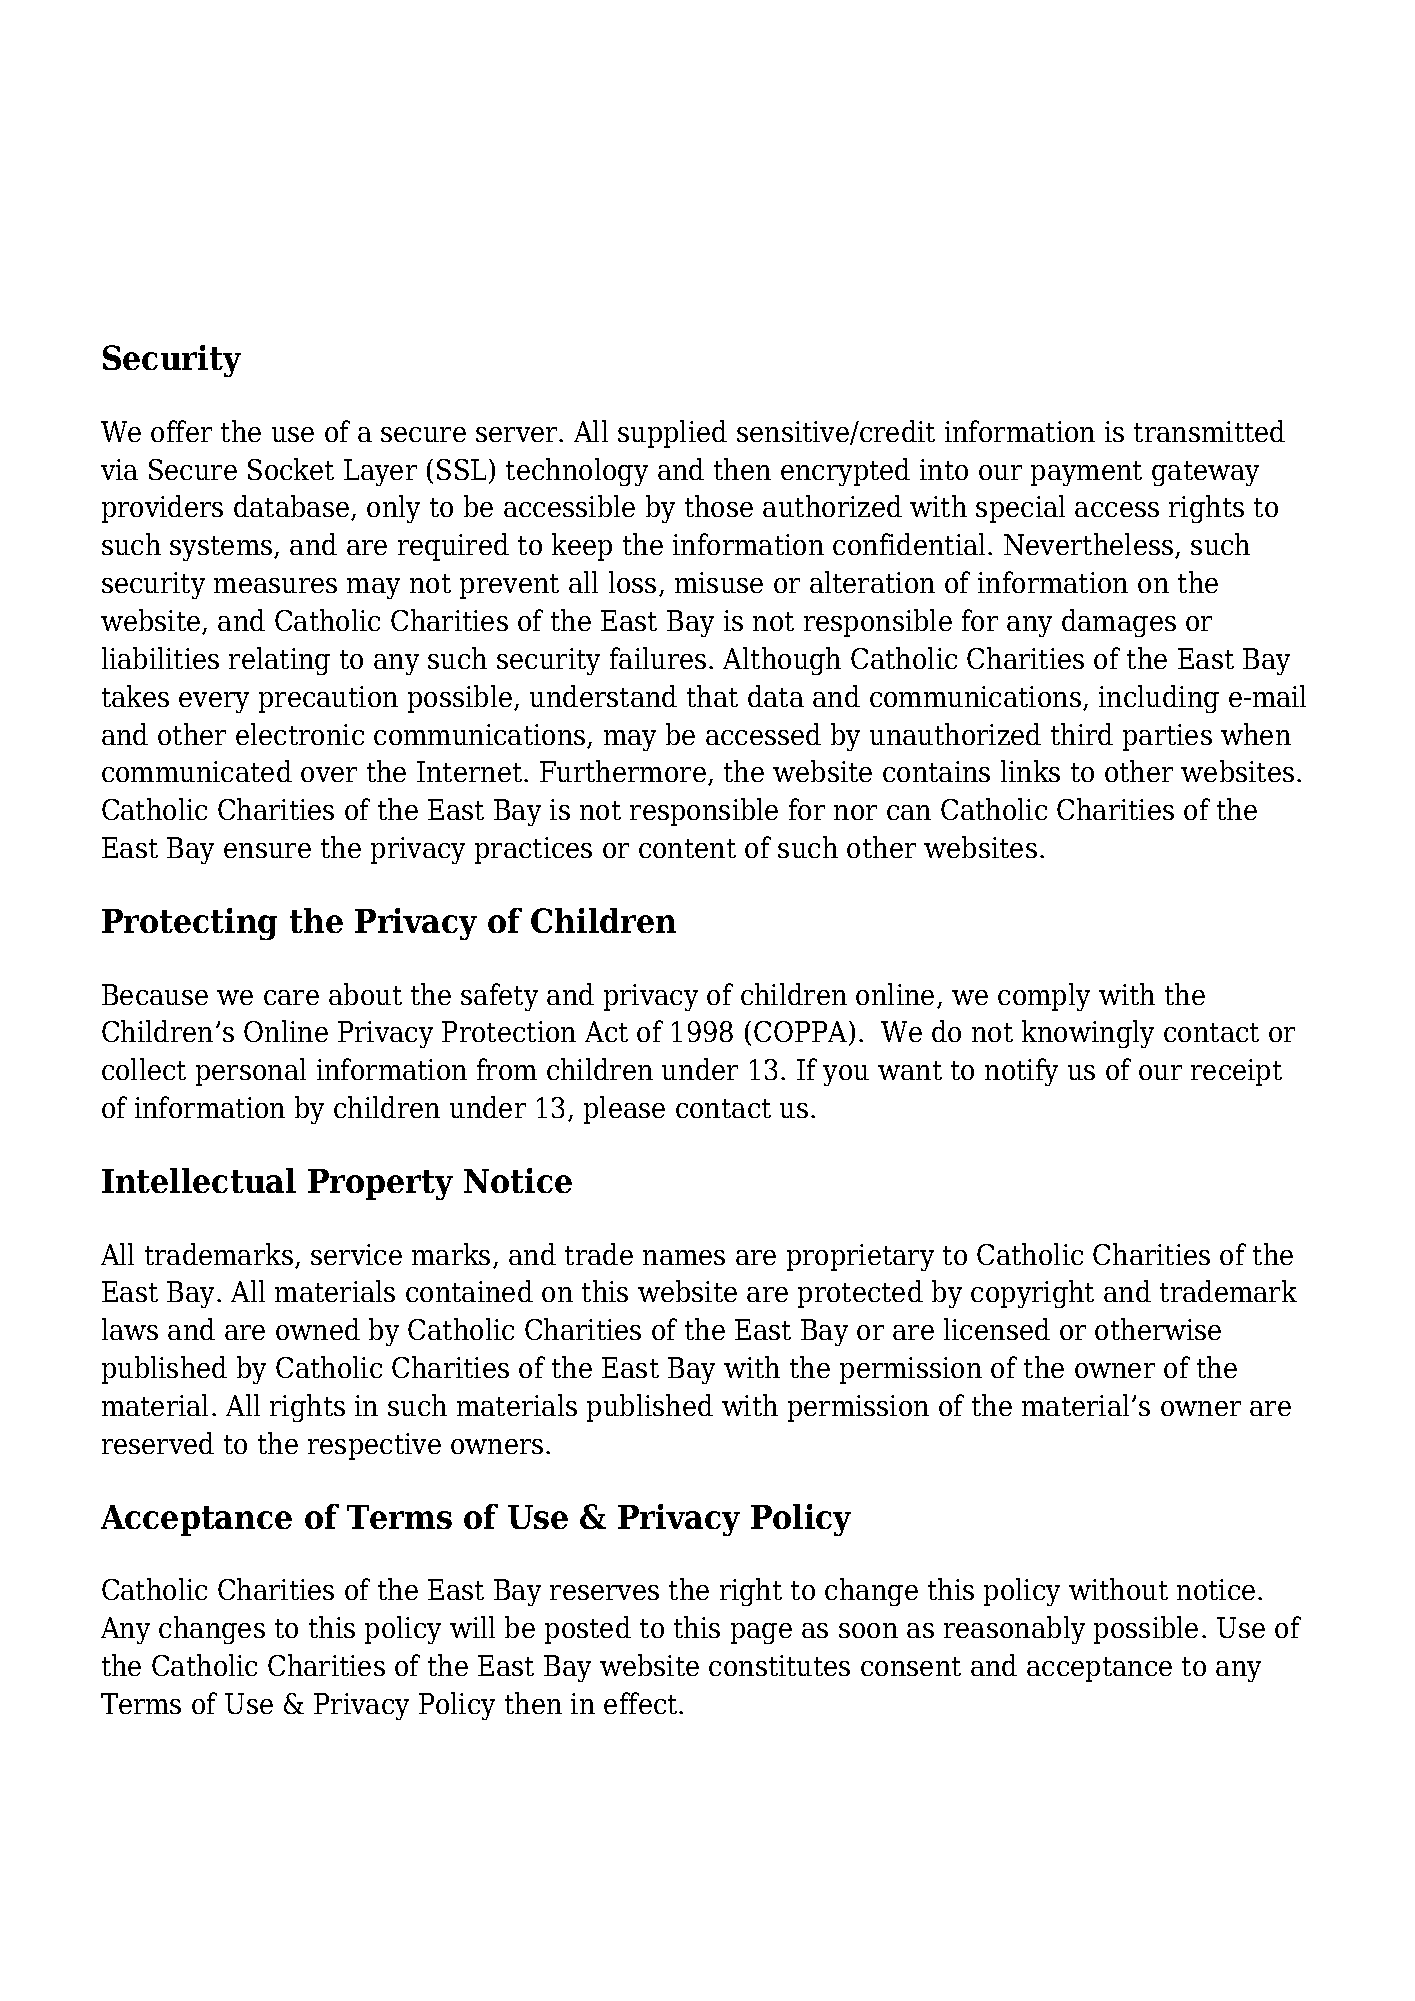  Describe the element at coordinates (291, 469) in the screenshot. I see `Socket` at that location.
